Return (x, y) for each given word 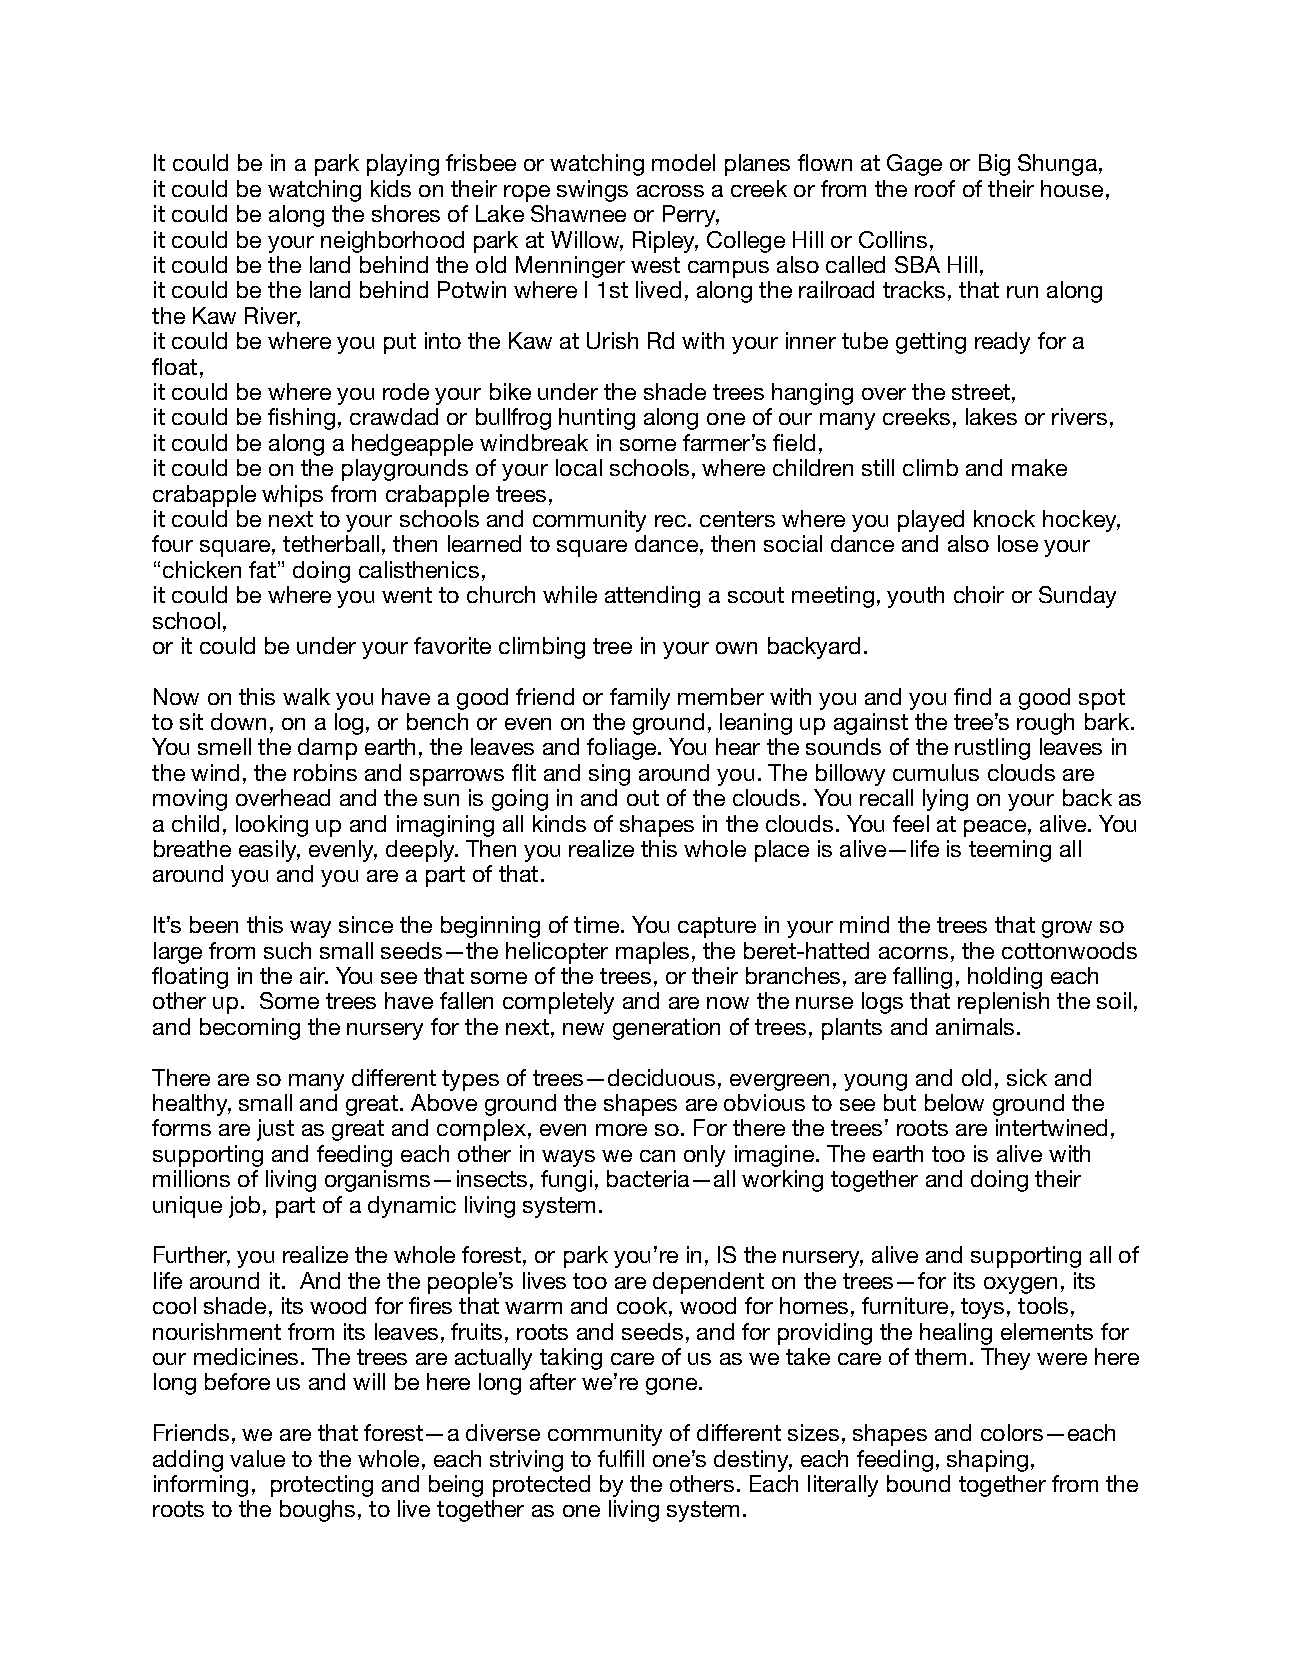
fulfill (621, 1458)
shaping (987, 1461)
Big (994, 165)
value (257, 1458)
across (670, 191)
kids (391, 188)
